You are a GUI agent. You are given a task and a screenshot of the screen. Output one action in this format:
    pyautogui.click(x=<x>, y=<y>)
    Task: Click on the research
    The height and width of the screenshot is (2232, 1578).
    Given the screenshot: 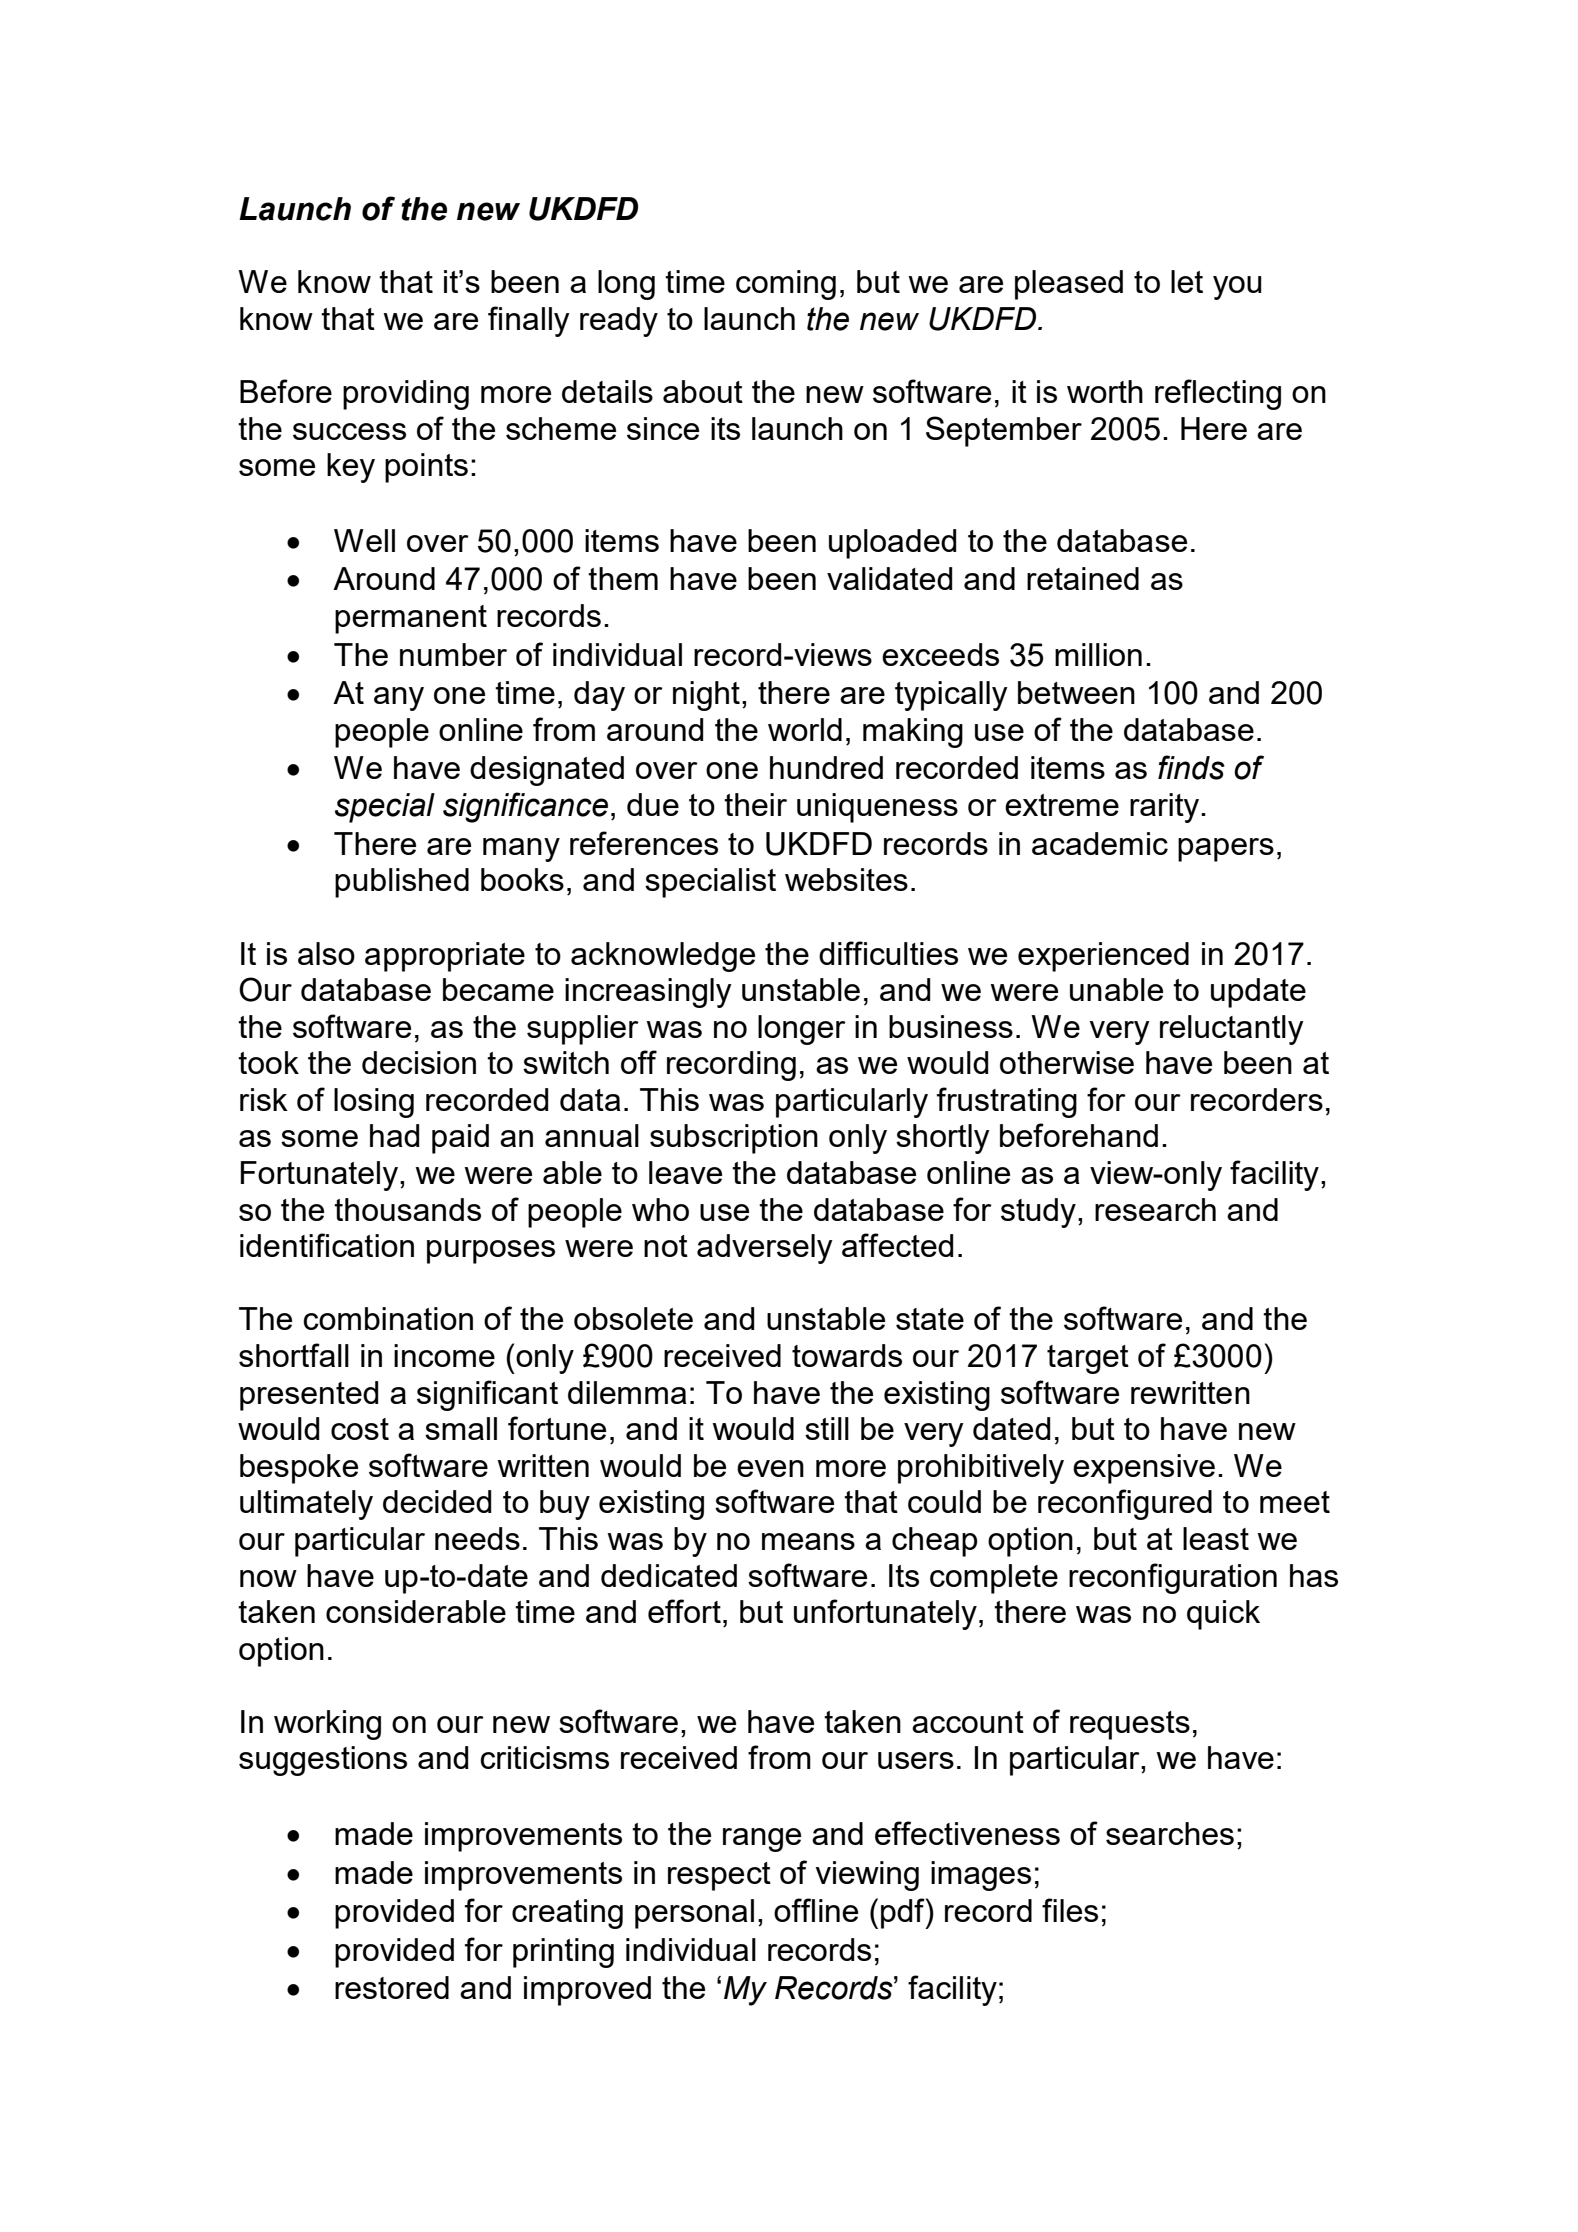 What is the action you would take?
    pyautogui.click(x=1155, y=1209)
